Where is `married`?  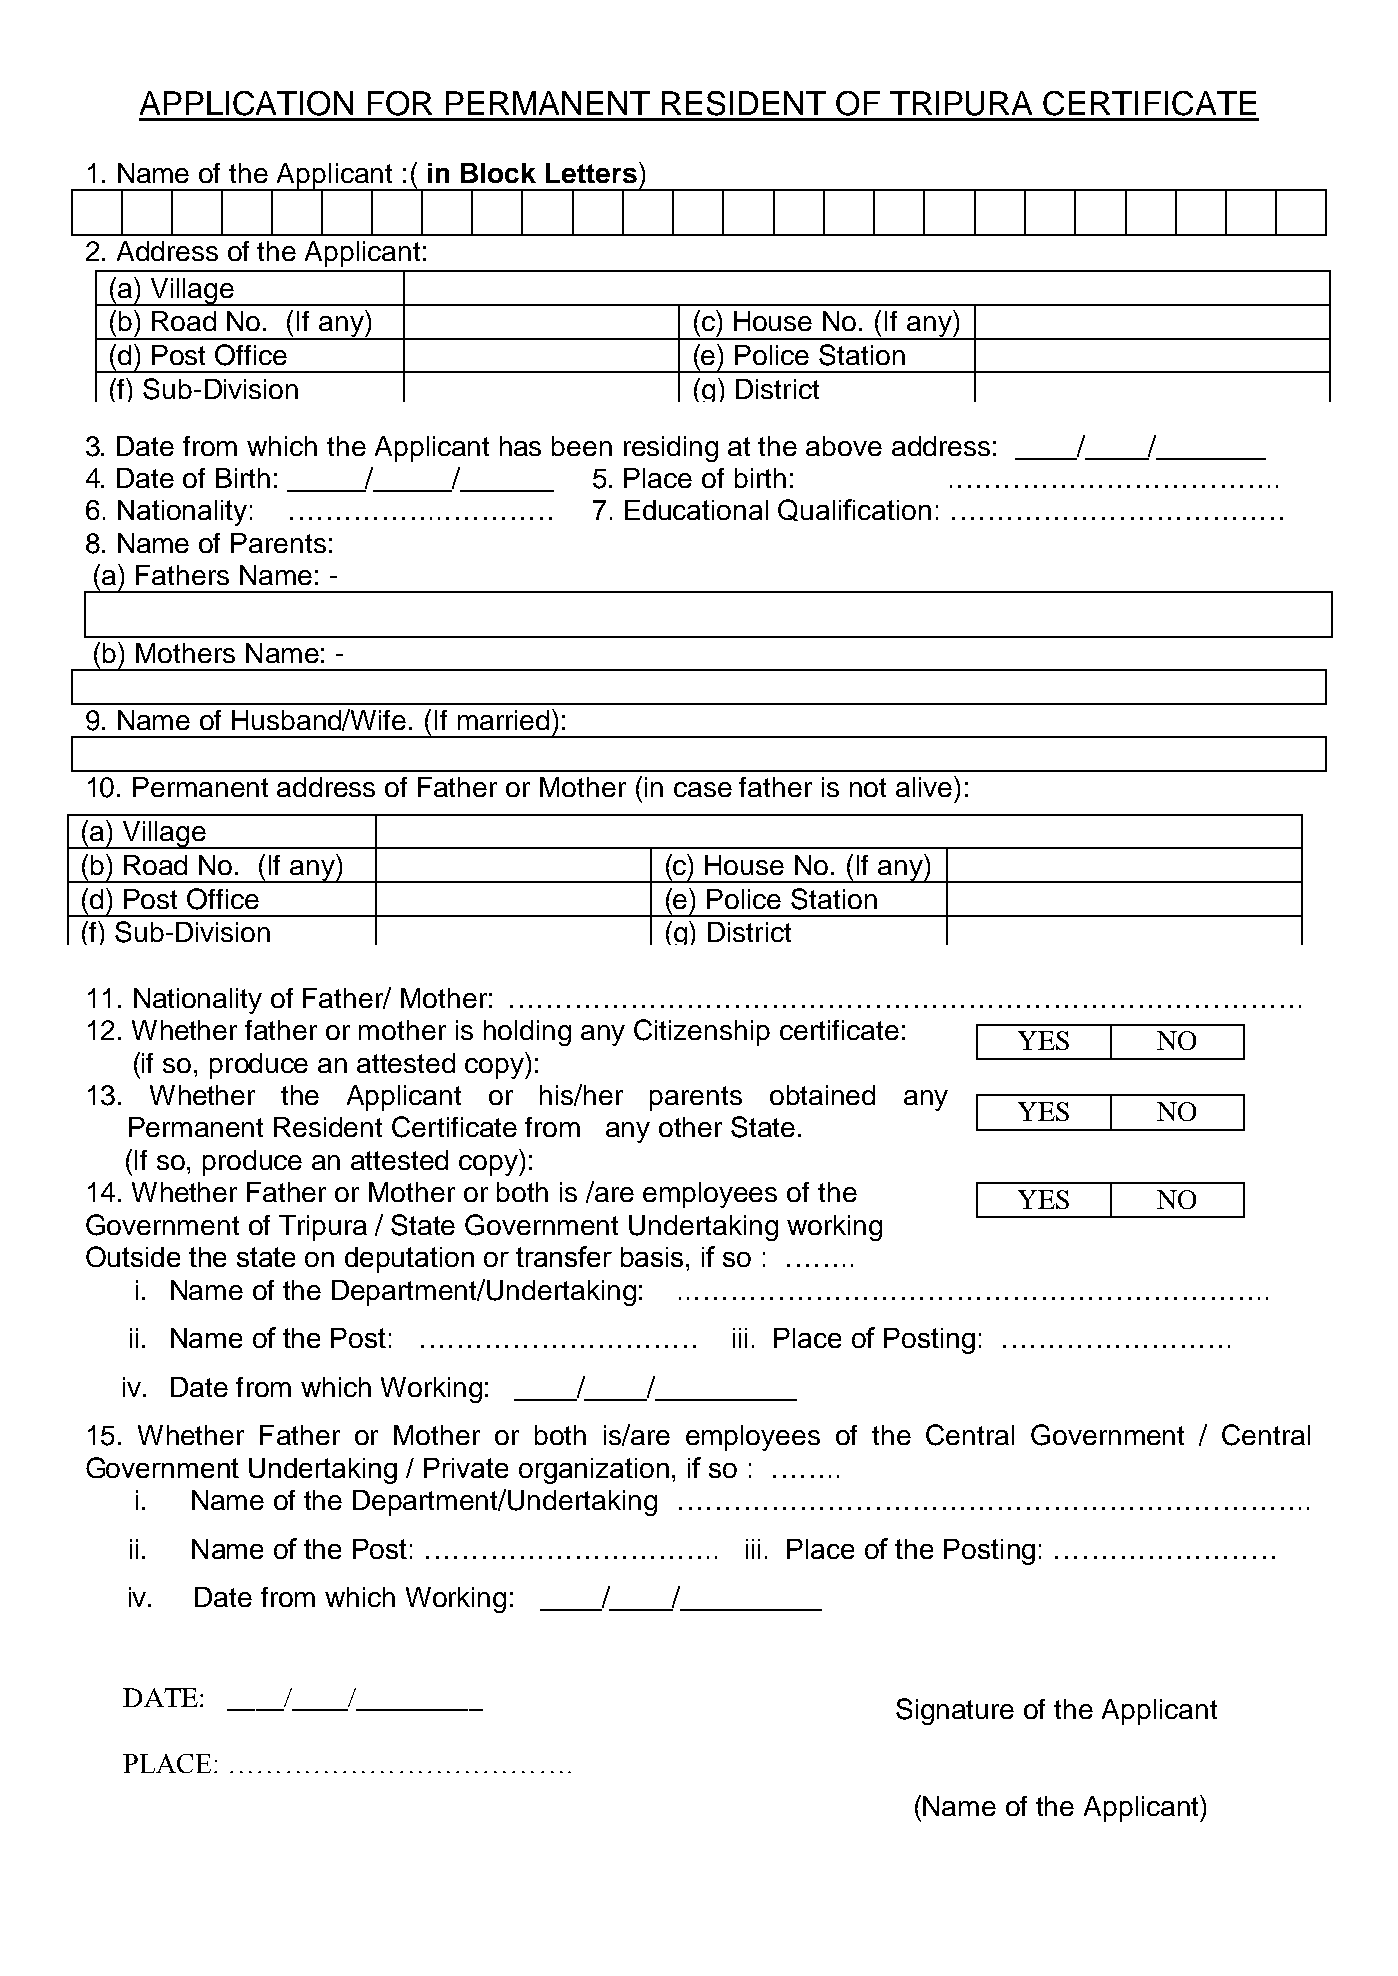
married is located at coordinates (503, 720).
